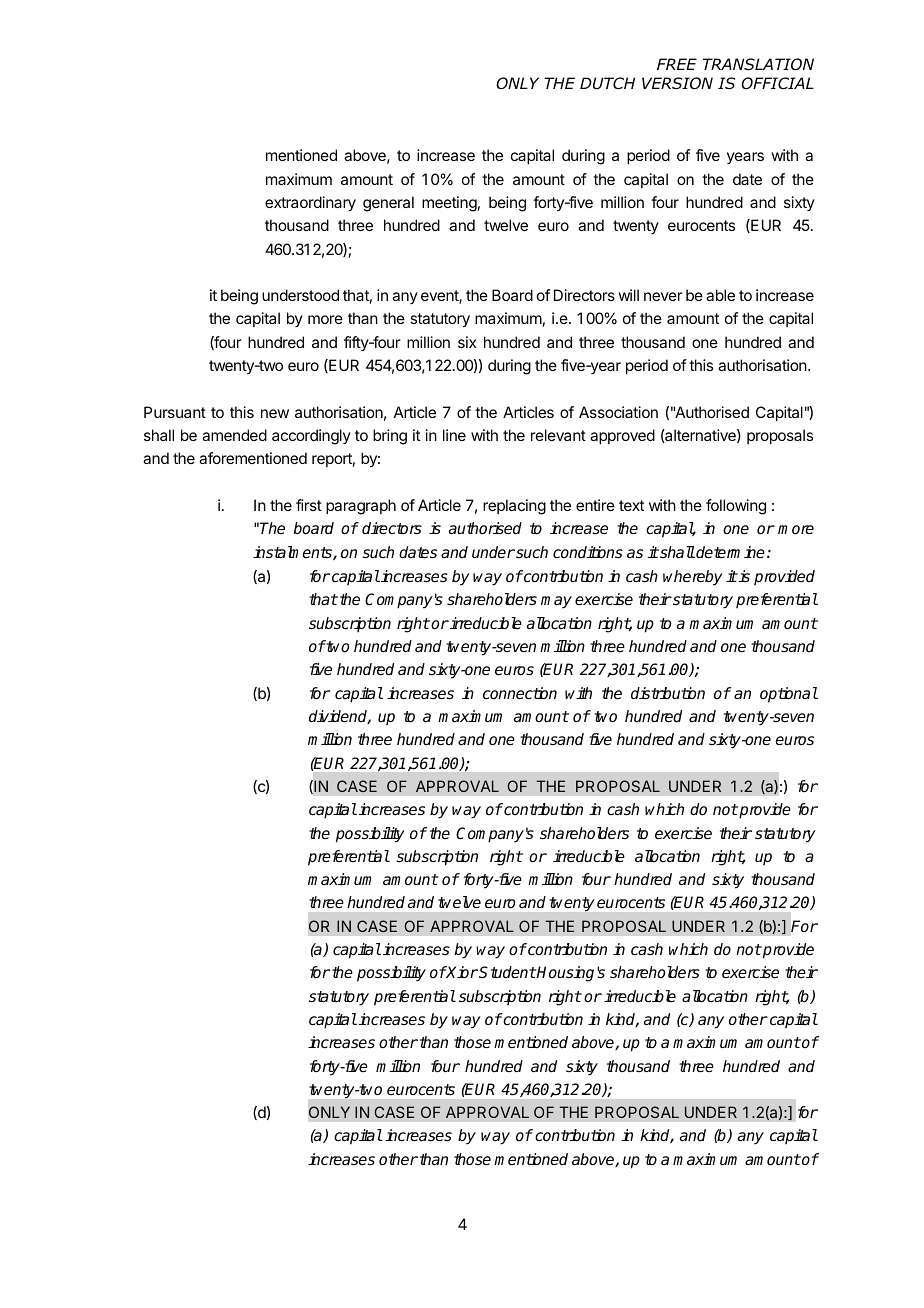 This page has height=1308, width=924. Describe the element at coordinates (309, 505) in the page. I see `first` at that location.
